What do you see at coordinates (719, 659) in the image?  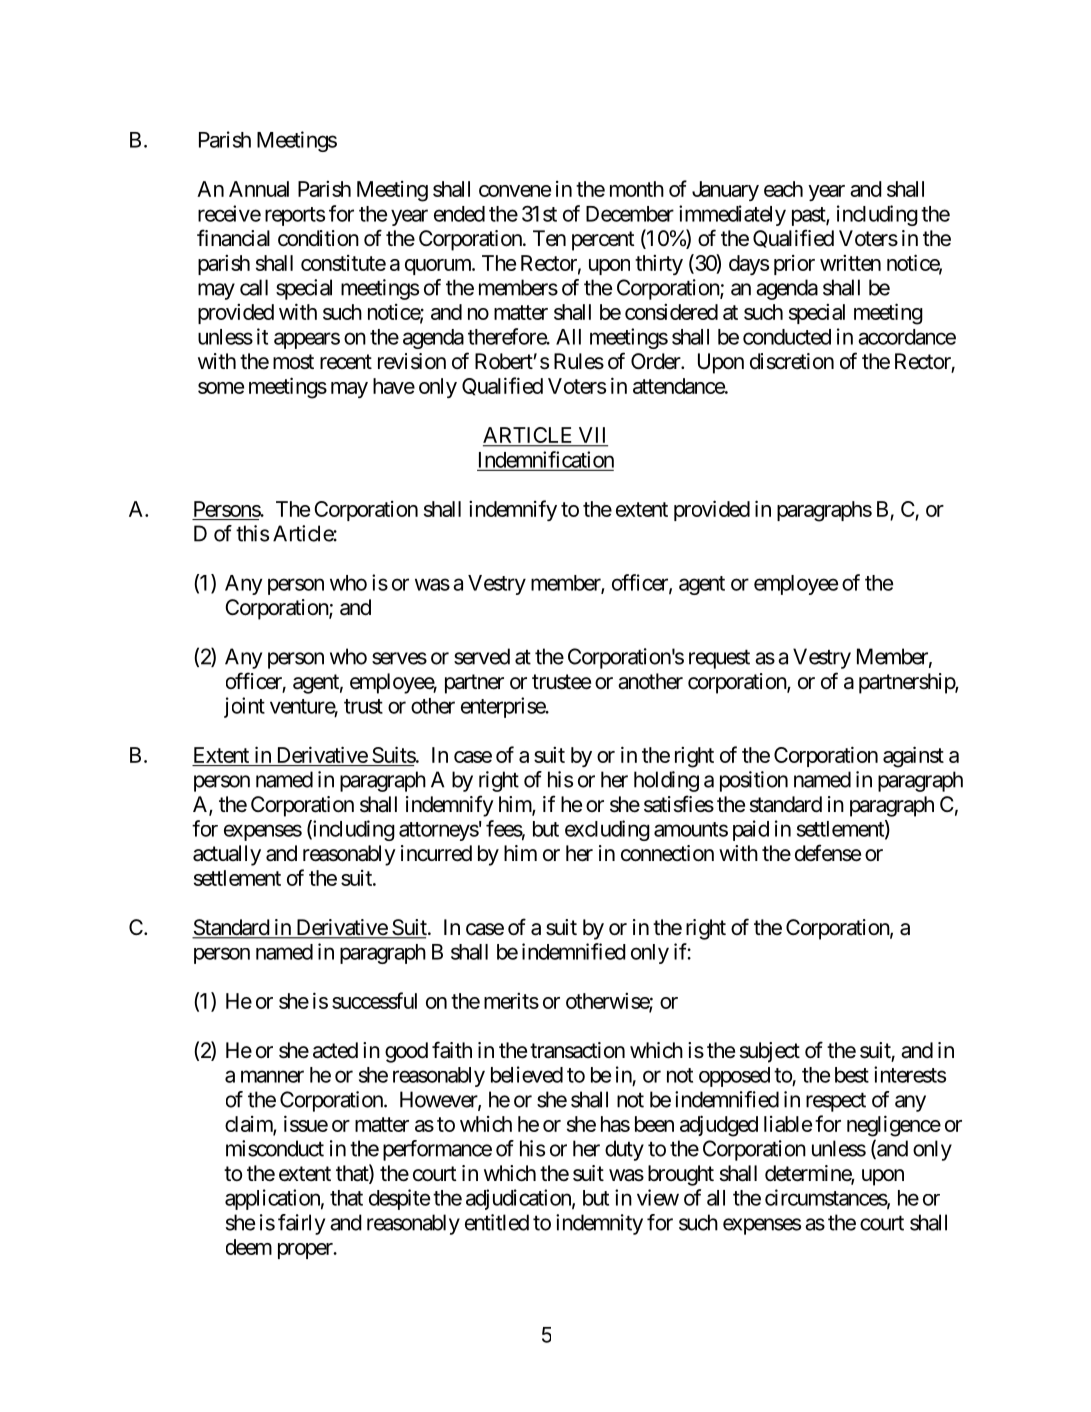 I see `request` at bounding box center [719, 659].
